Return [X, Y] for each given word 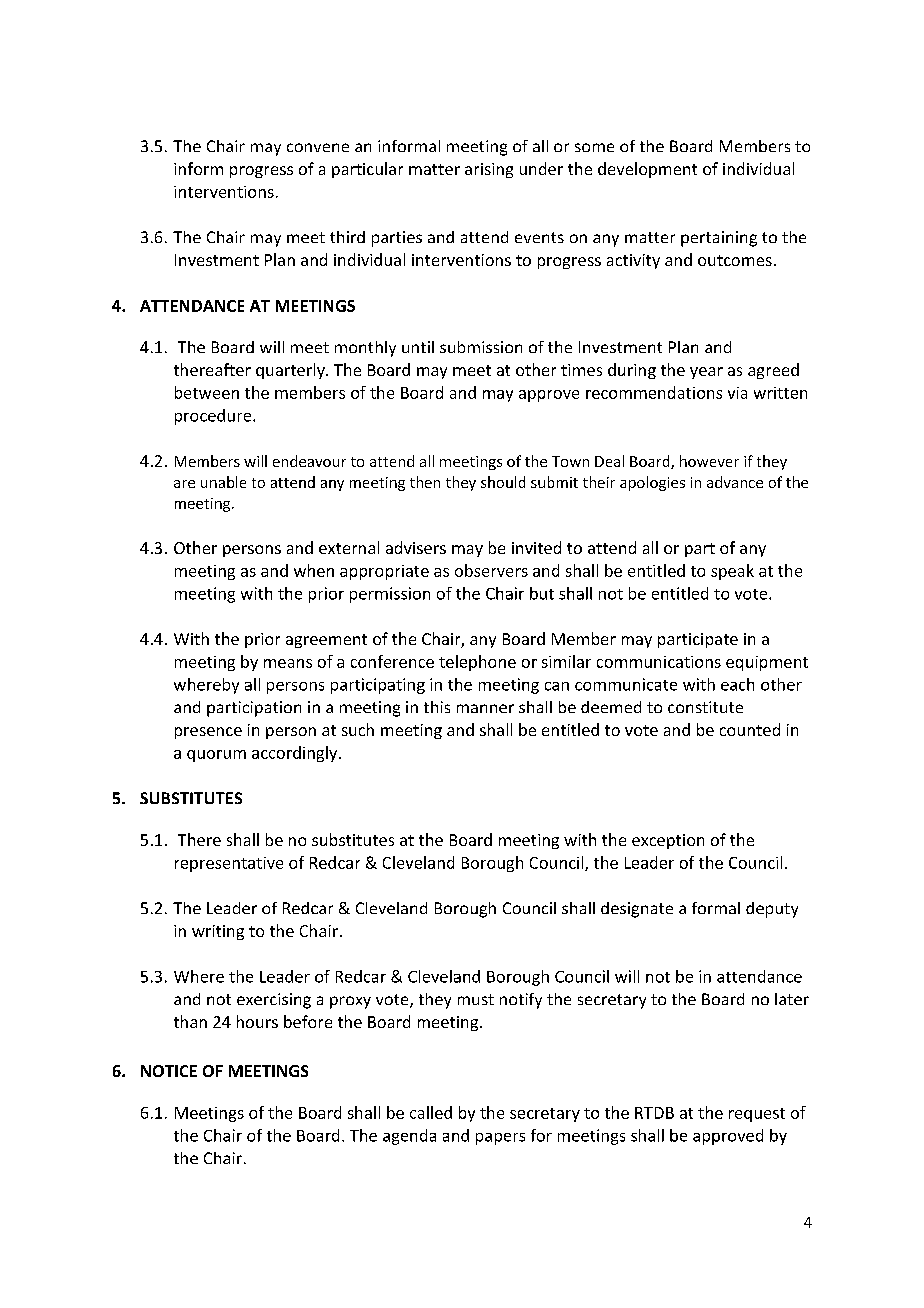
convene [318, 147]
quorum [216, 756]
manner [485, 708]
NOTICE [169, 1071]
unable [223, 482]
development [647, 170]
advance [735, 482]
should [503, 482]
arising [489, 170]
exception [668, 841]
